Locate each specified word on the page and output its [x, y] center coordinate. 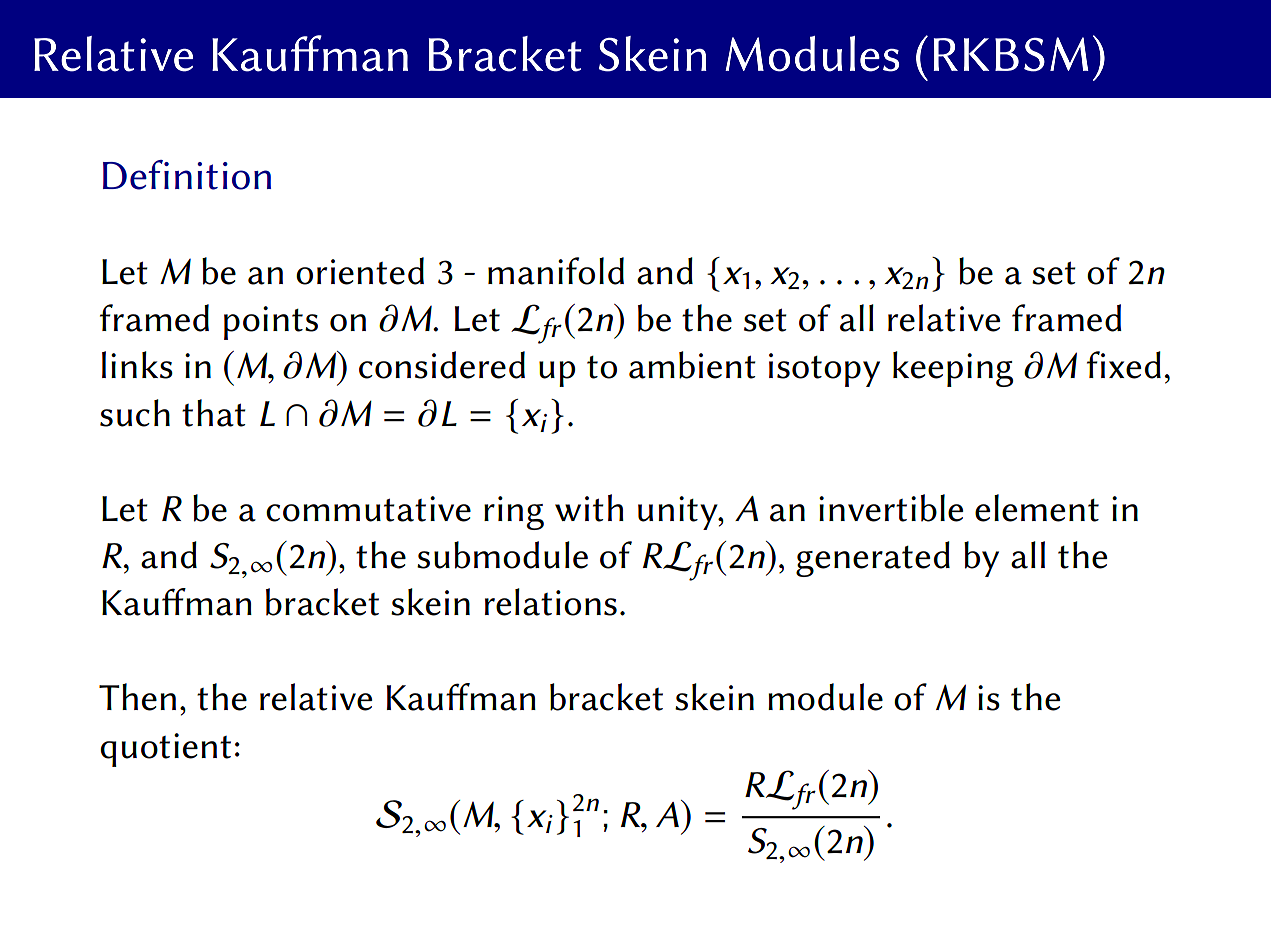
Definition [187, 175]
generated [873, 559]
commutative [368, 509]
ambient [692, 365]
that [214, 413]
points [271, 323]
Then [137, 697]
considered [442, 365]
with [589, 508]
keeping [953, 369]
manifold [556, 271]
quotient [165, 750]
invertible [891, 508]
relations [551, 602]
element [1037, 508]
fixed [1124, 365]
